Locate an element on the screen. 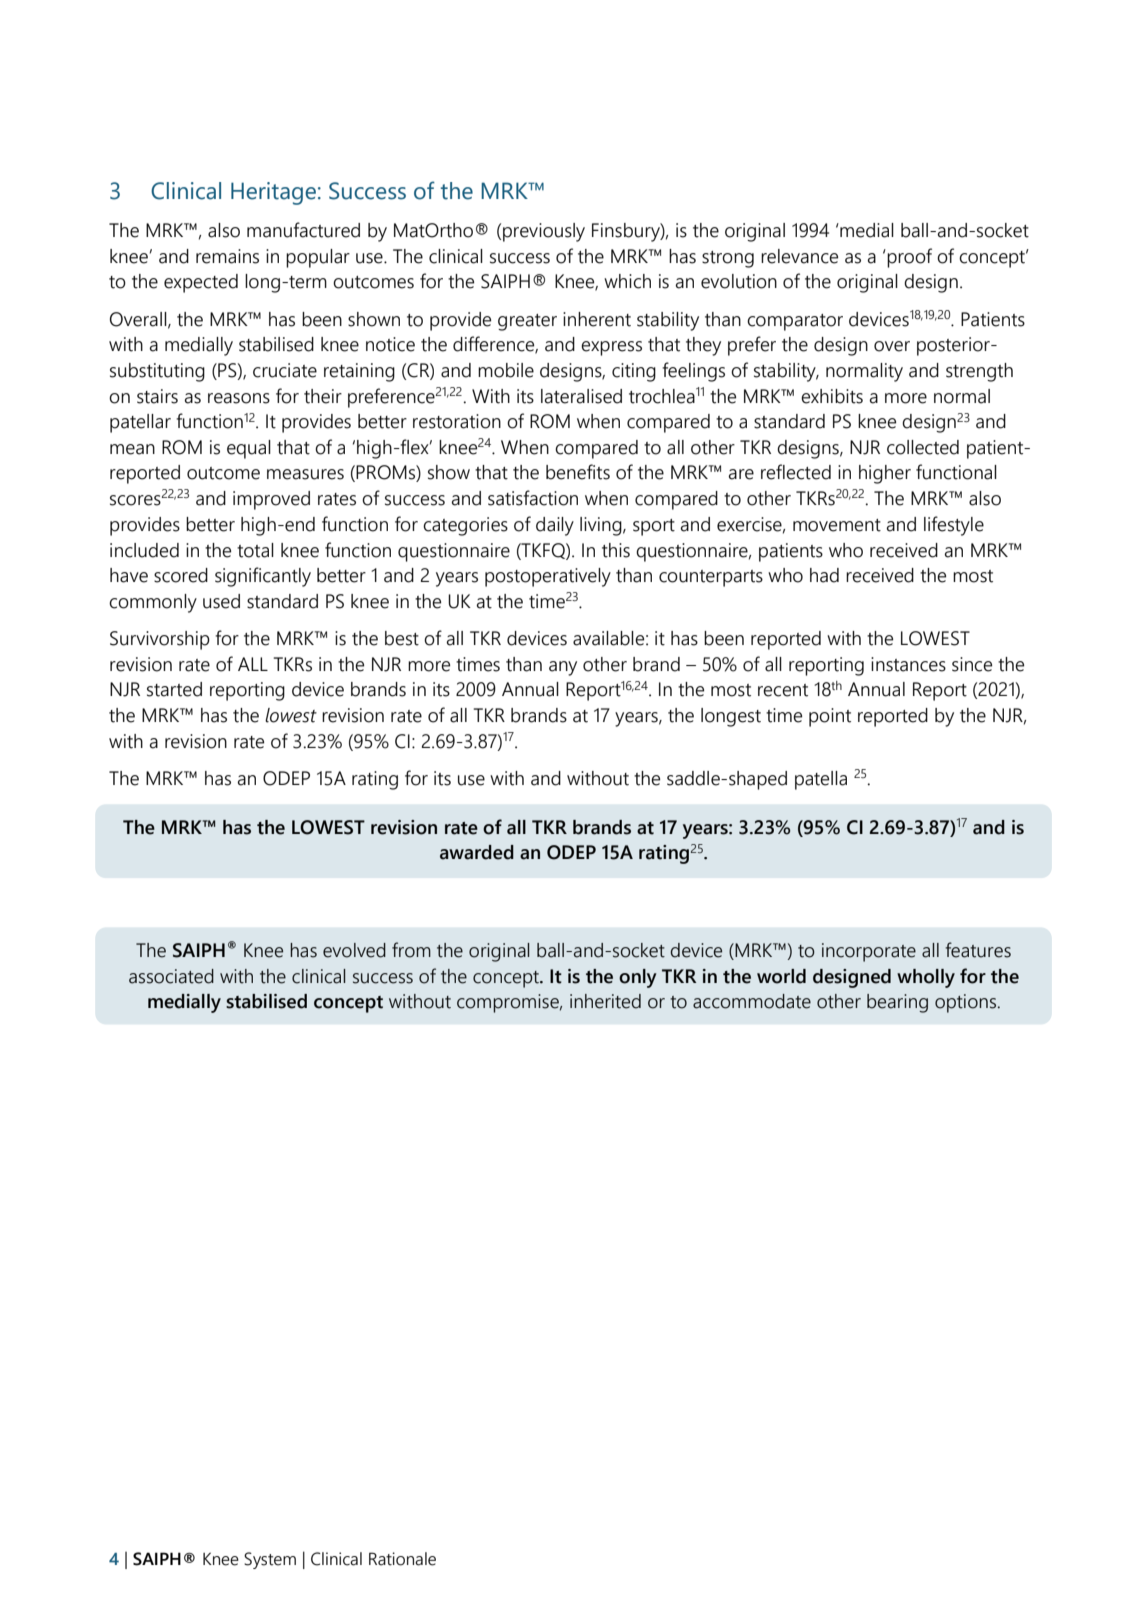 This screenshot has height=1624, width=1148. evolved is located at coordinates (354, 950).
